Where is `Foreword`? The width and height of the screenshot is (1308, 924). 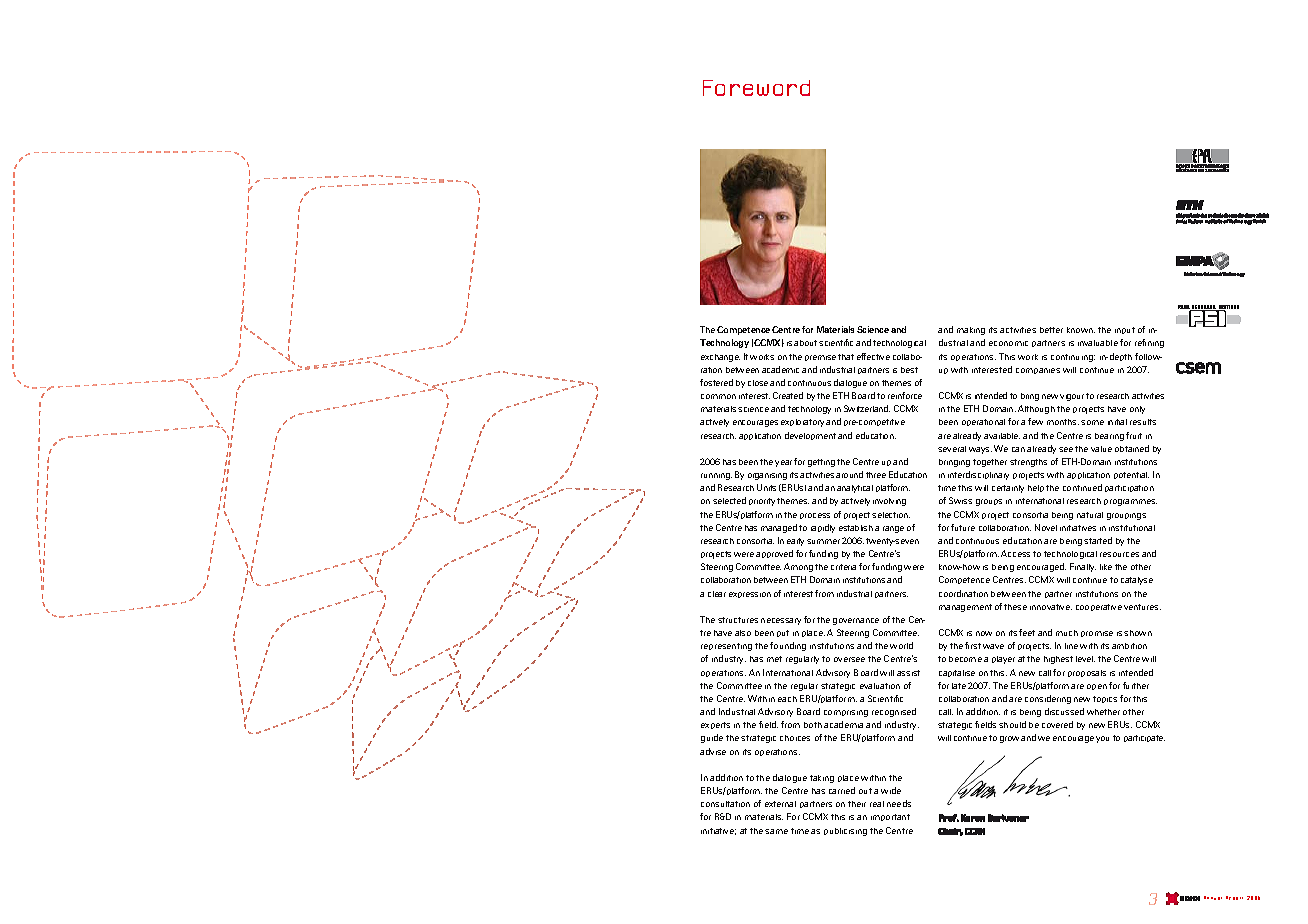
Foreword is located at coordinates (756, 88).
